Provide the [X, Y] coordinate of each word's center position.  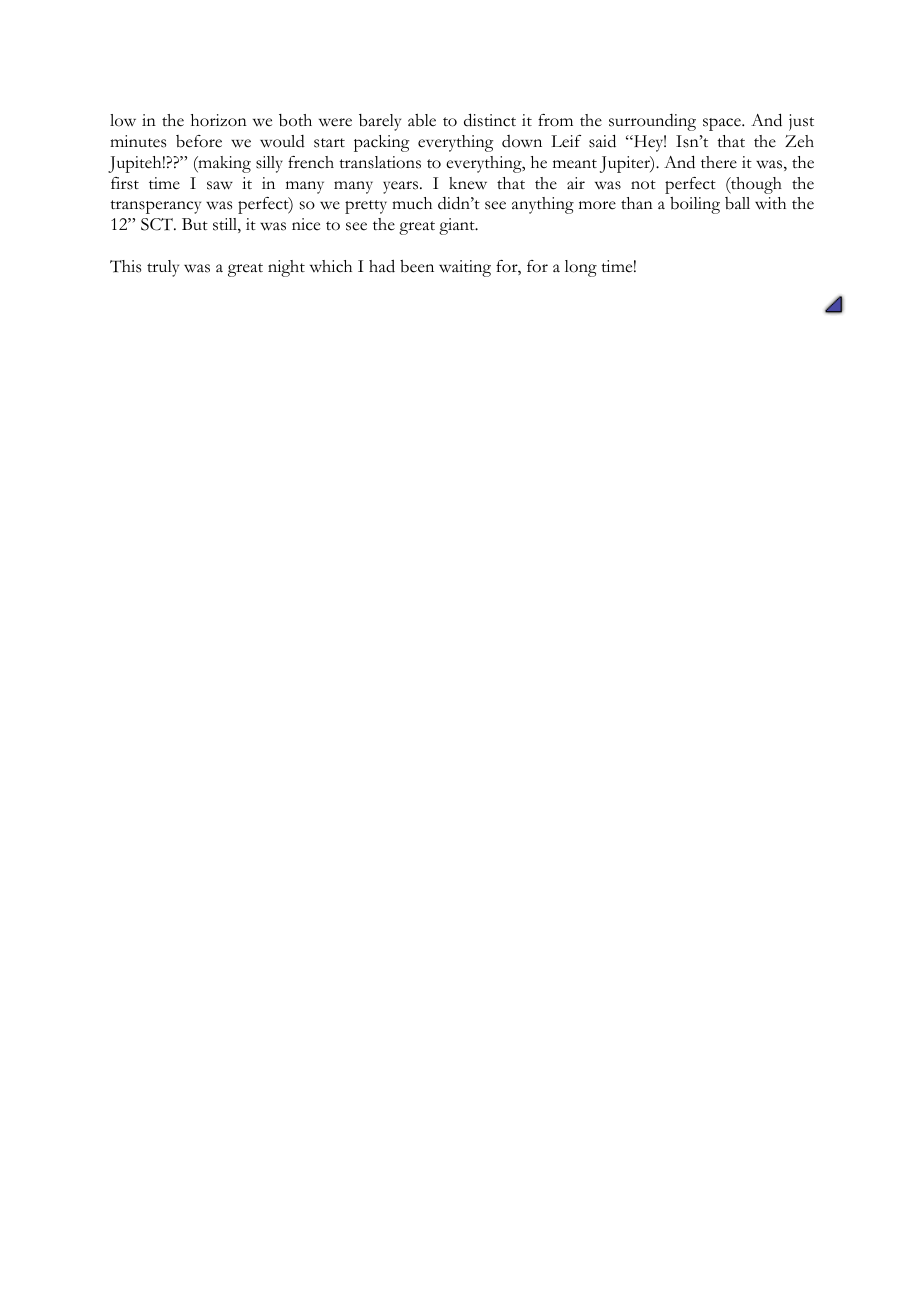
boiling [695, 205]
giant [458, 226]
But [195, 224]
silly [269, 164]
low [123, 120]
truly [163, 268]
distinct [490, 120]
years [402, 187]
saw [220, 185]
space [723, 124]
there [719, 162]
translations [380, 162]
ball [737, 203]
